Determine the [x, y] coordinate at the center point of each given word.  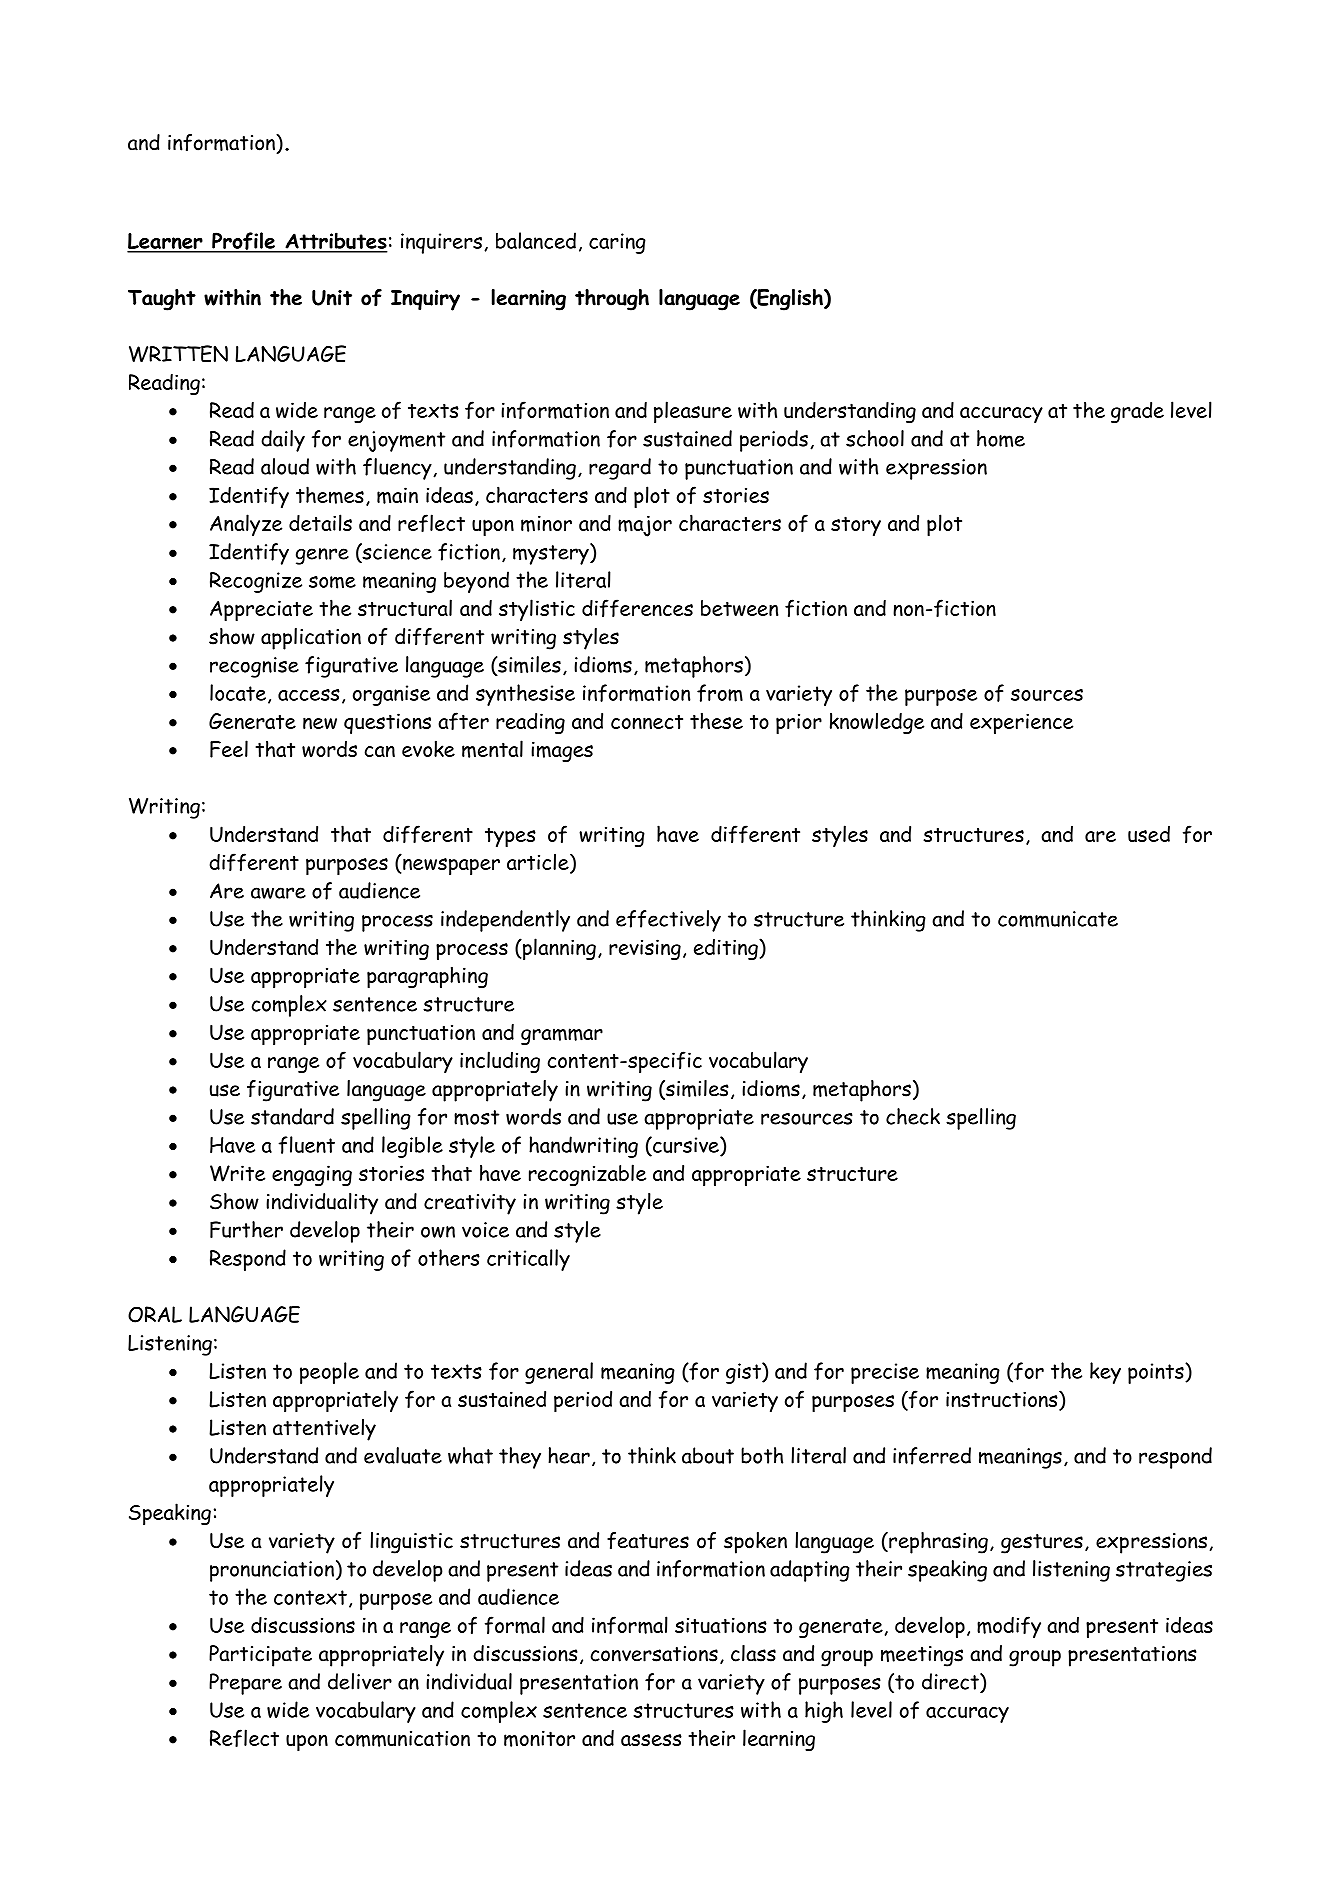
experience [1021, 723]
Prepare [245, 1684]
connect [647, 721]
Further [246, 1229]
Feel [229, 749]
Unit [332, 298]
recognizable [587, 1175]
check [913, 1116]
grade [1137, 412]
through [612, 300]
